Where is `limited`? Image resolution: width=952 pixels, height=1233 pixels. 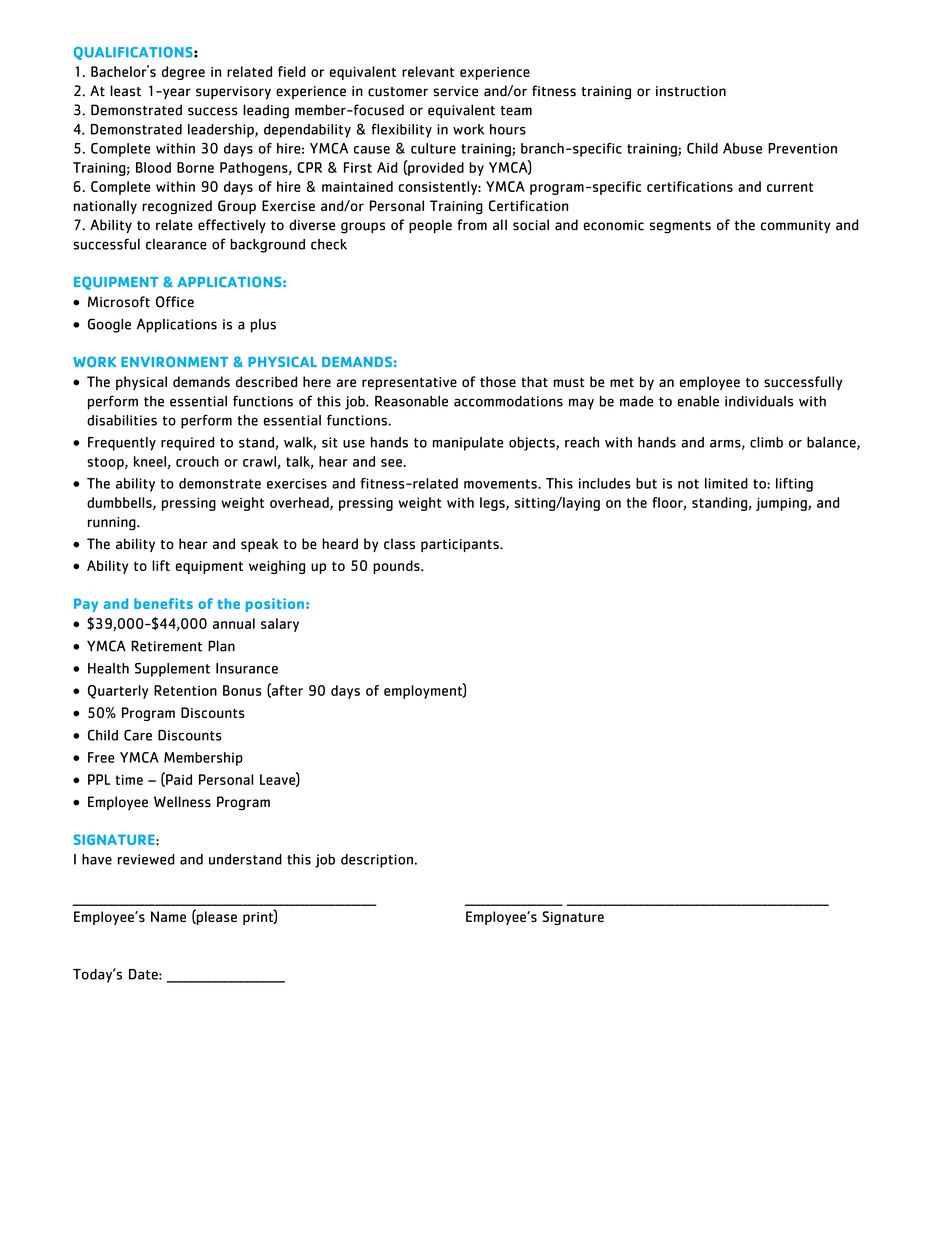
limited is located at coordinates (726, 483).
